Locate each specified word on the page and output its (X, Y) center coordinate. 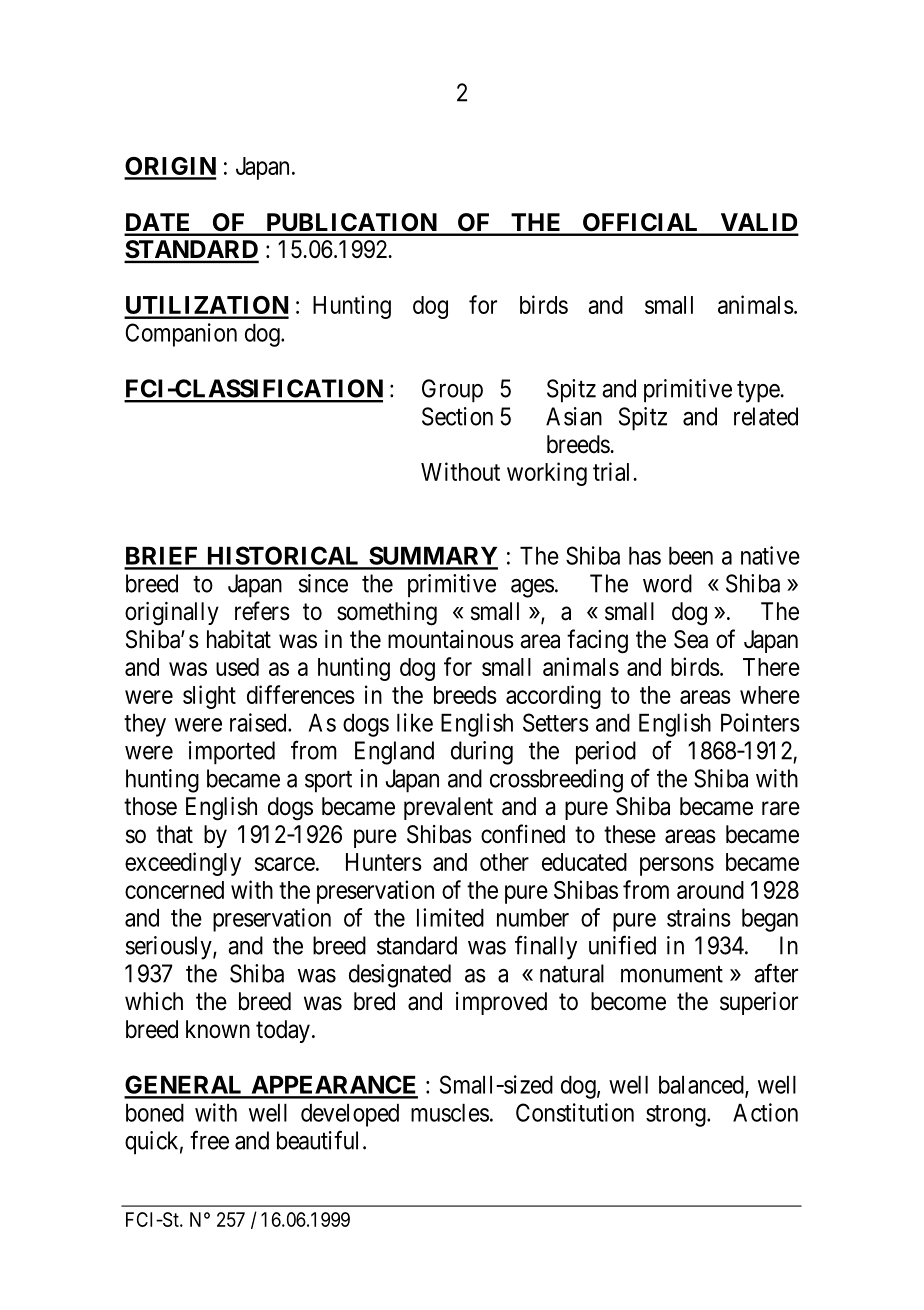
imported (232, 753)
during (482, 753)
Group (452, 391)
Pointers (760, 722)
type (758, 392)
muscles (450, 1113)
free (209, 1140)
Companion (181, 335)
